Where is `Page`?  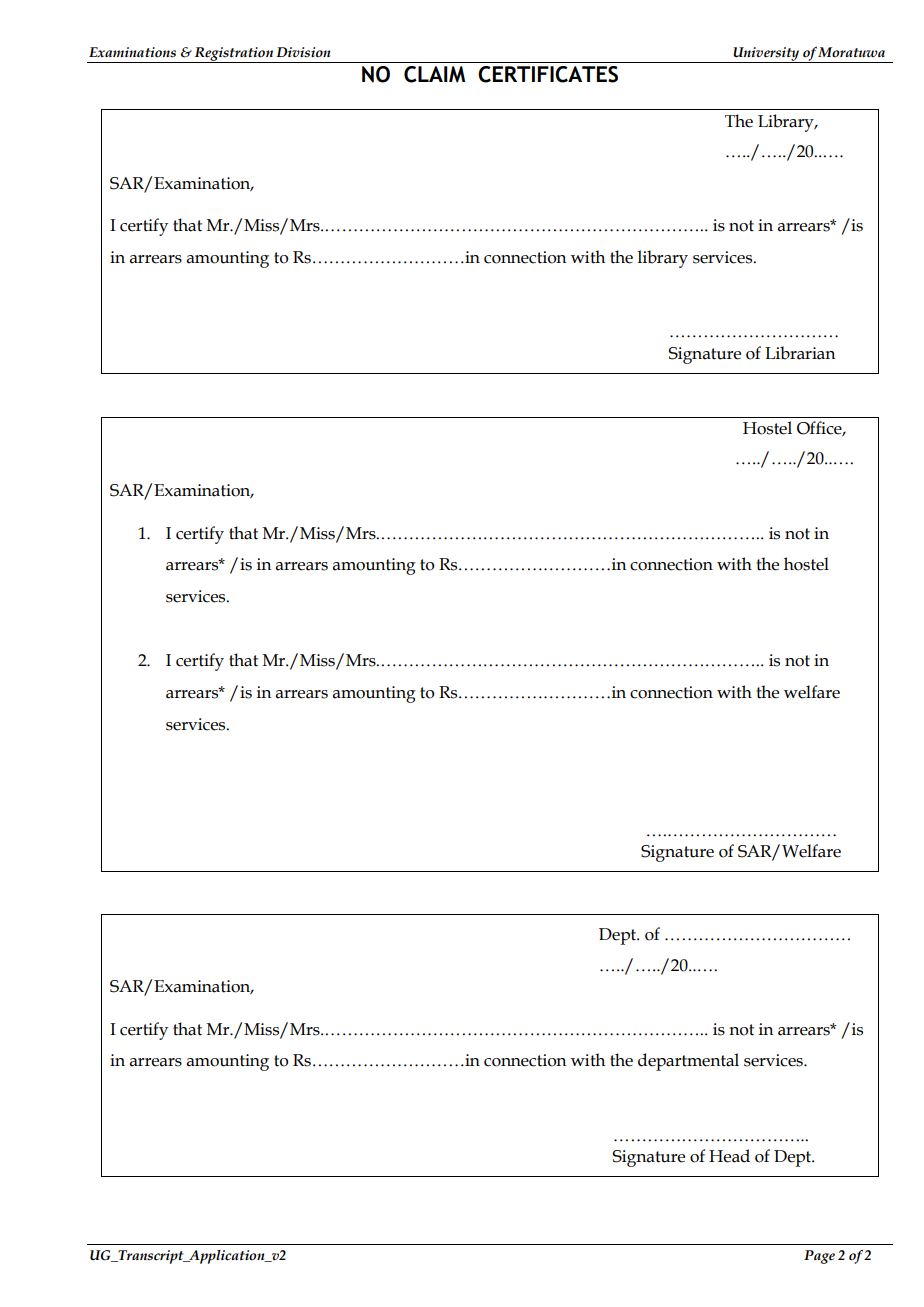
Page is located at coordinates (819, 1257).
